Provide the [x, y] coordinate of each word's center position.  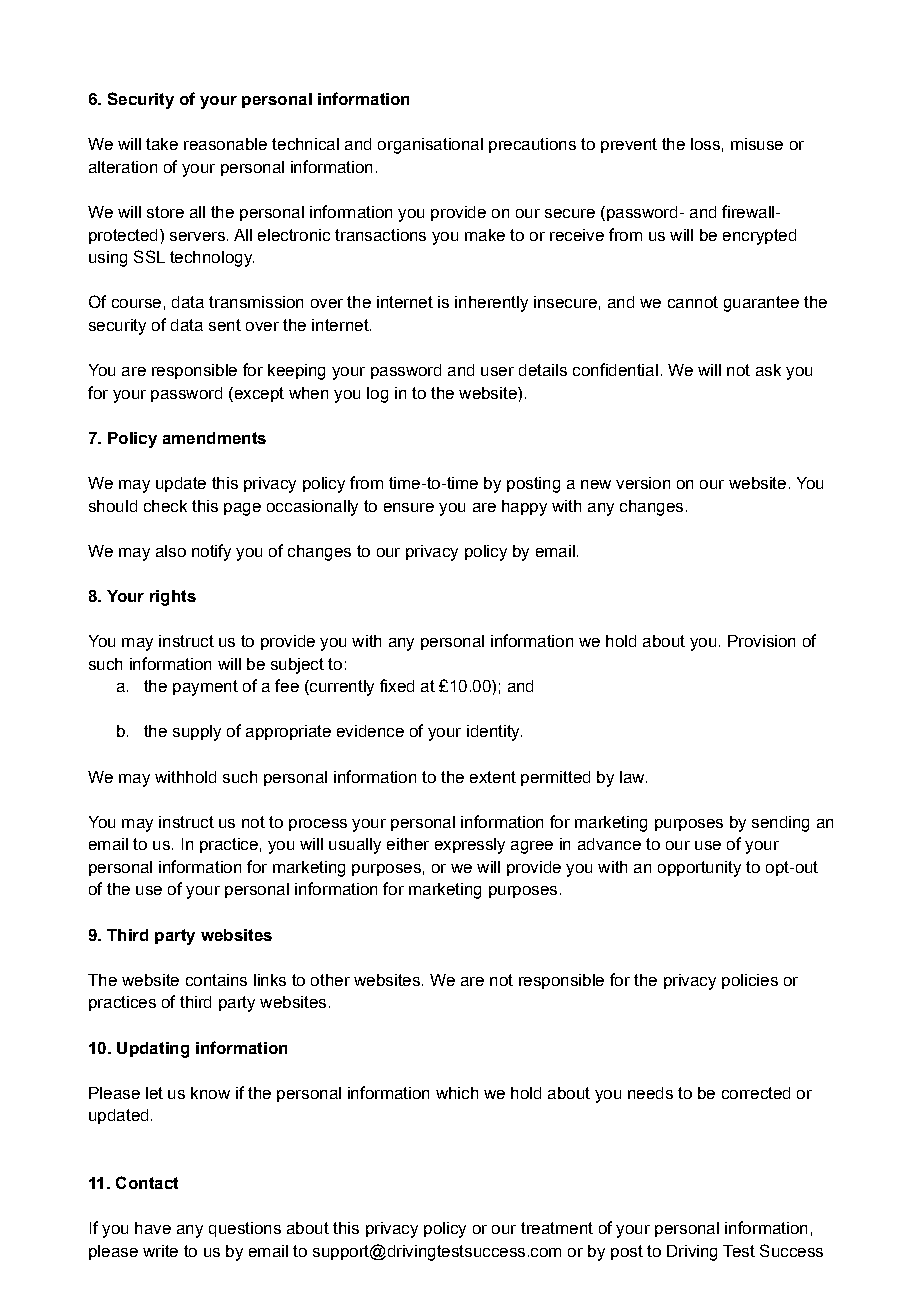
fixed [397, 685]
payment [205, 688]
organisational [430, 146]
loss [705, 144]
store [165, 212]
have [153, 1228]
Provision [761, 641]
